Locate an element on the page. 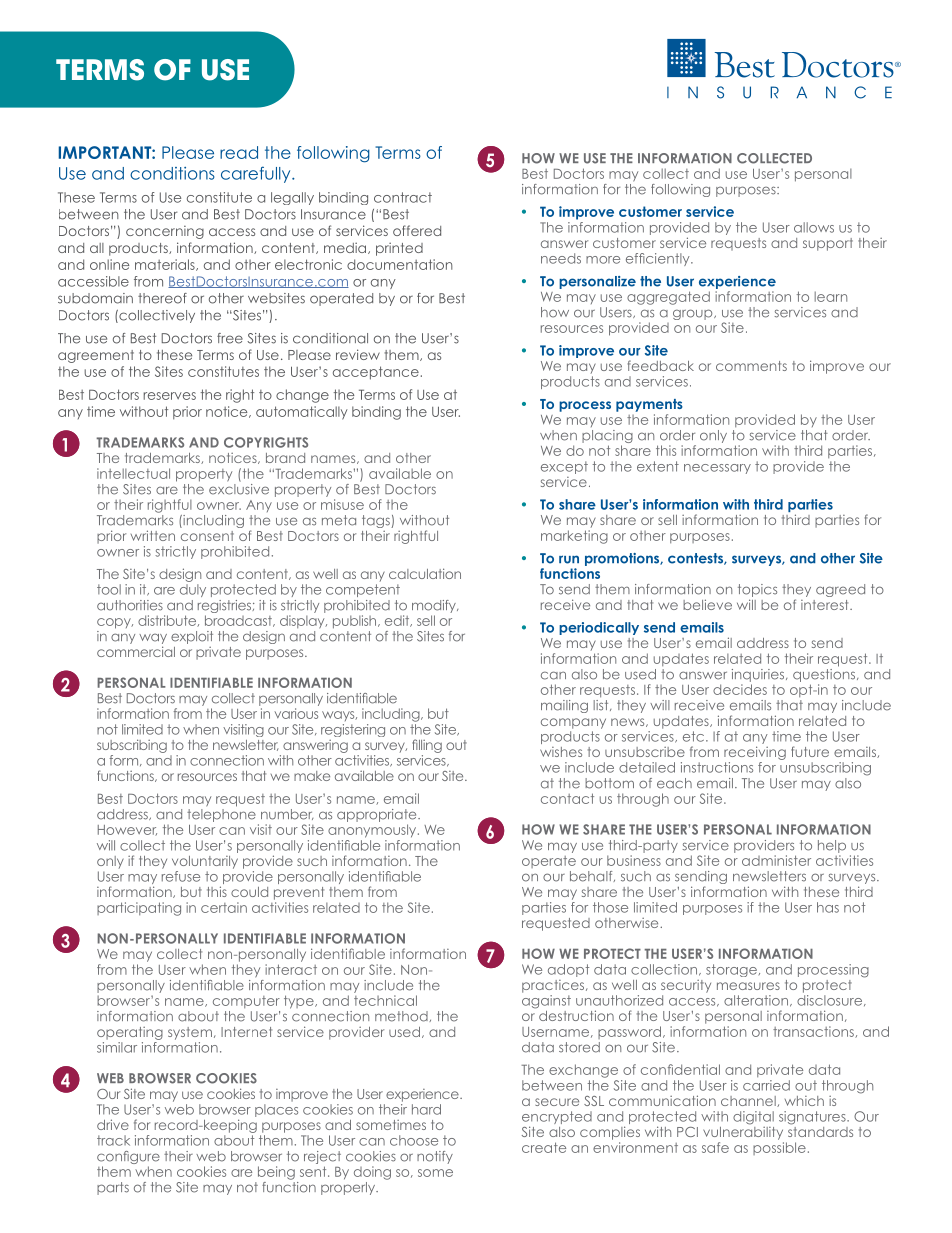 The width and height of the image is (952, 1233). exploit is located at coordinates (192, 637).
